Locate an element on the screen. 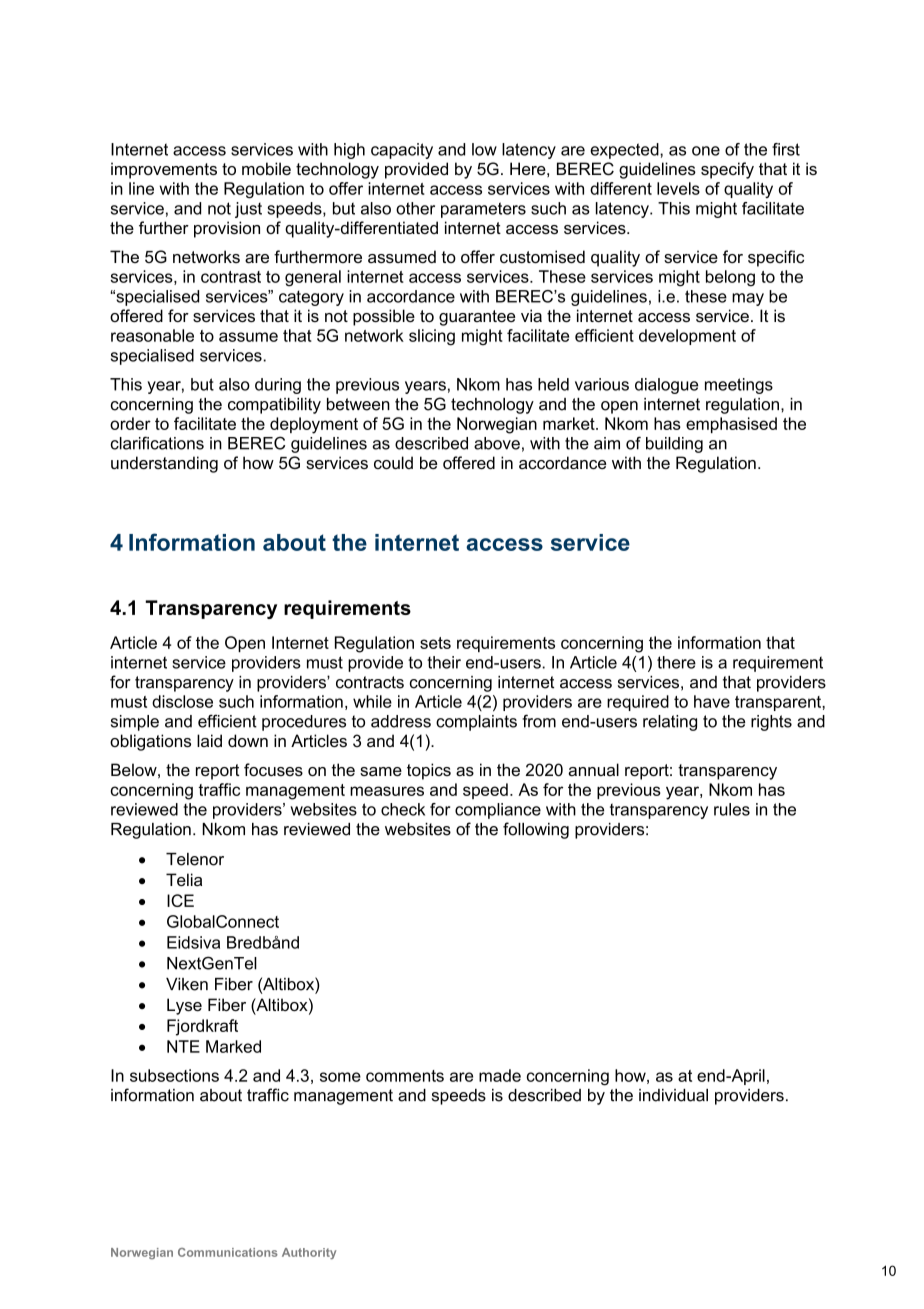 Image resolution: width=924 pixels, height=1309 pixels. made is located at coordinates (500, 1075).
